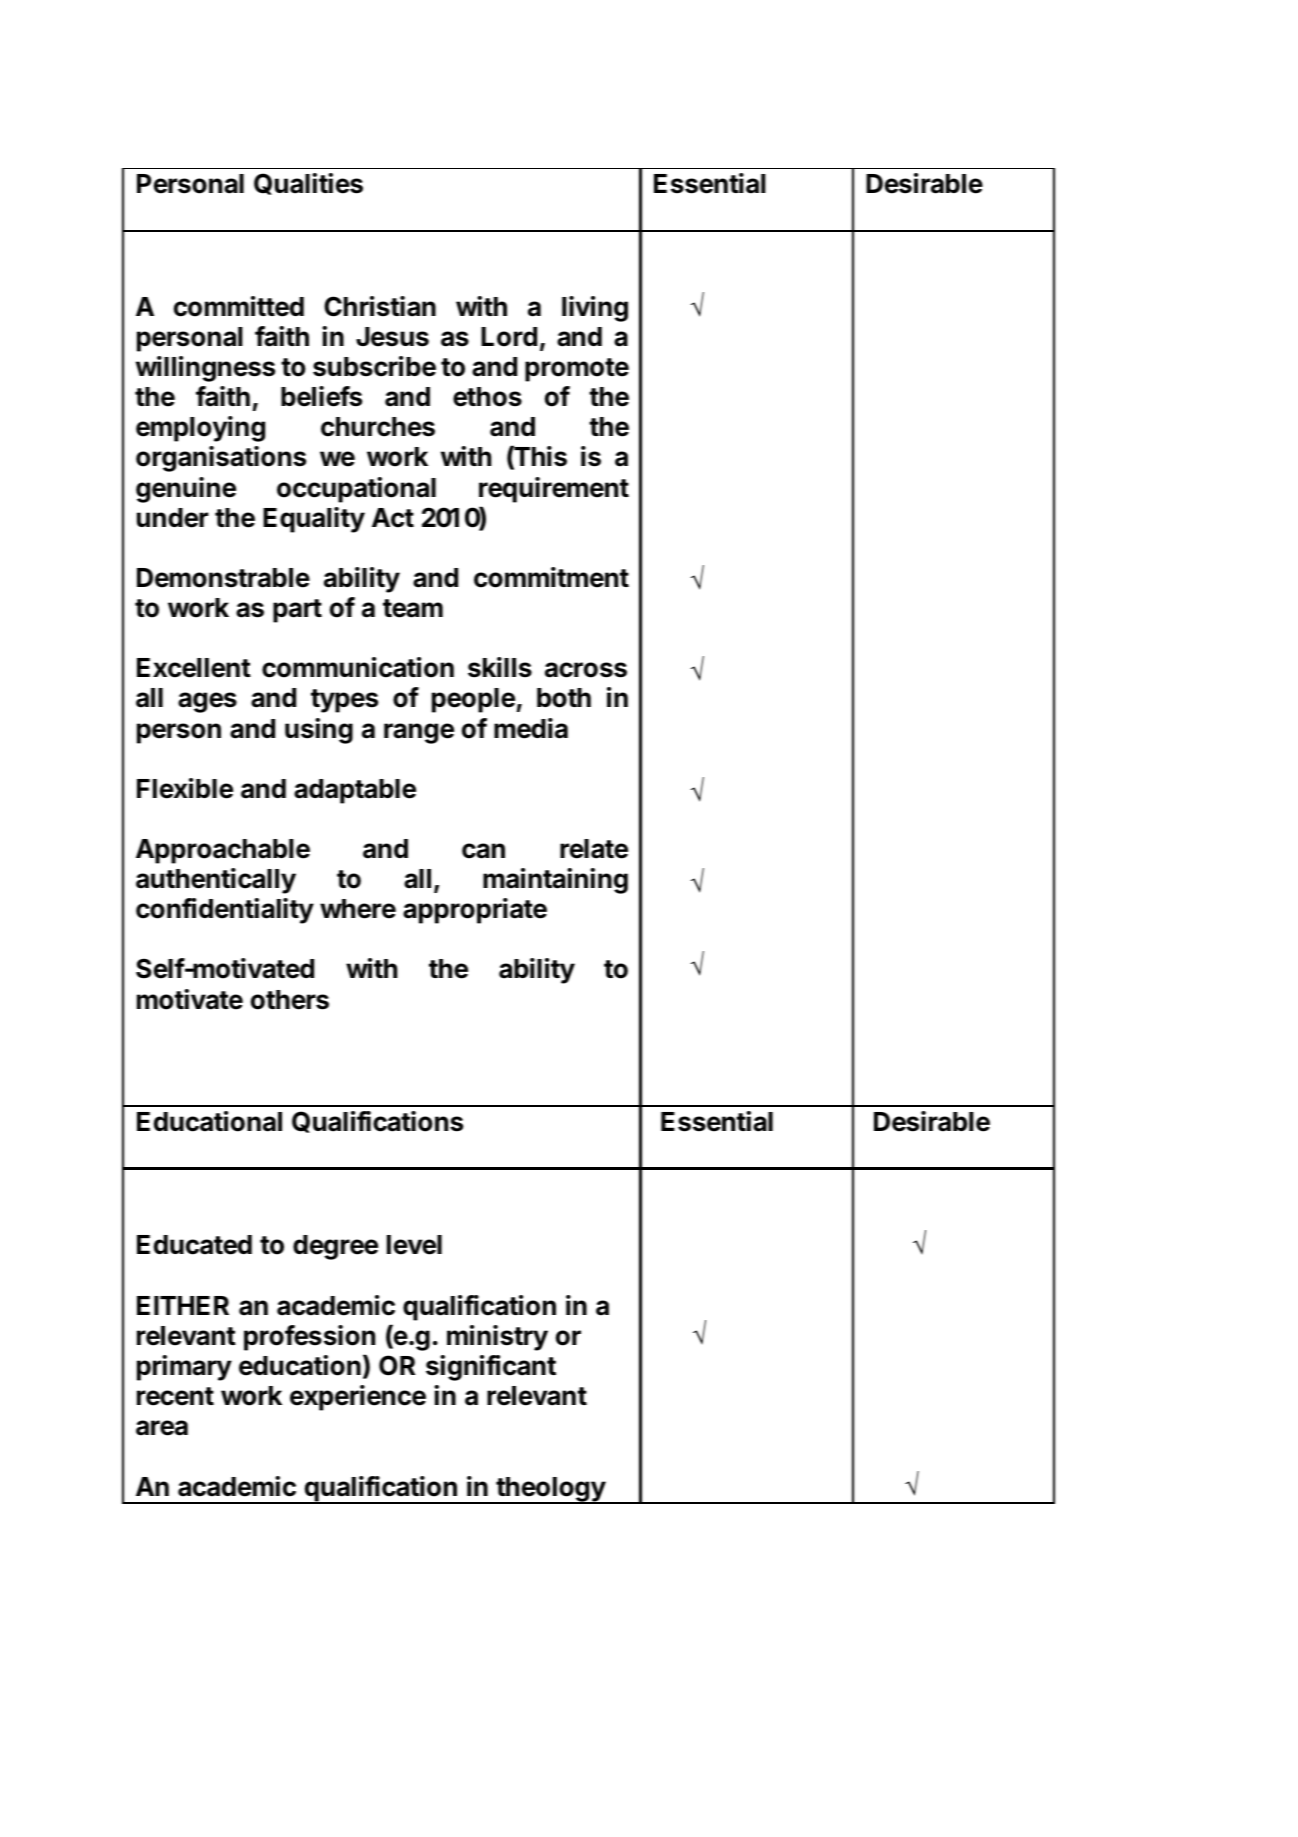 This page has width=1298, height=1837. What do you see at coordinates (554, 490) in the page?
I see `requirement` at bounding box center [554, 490].
